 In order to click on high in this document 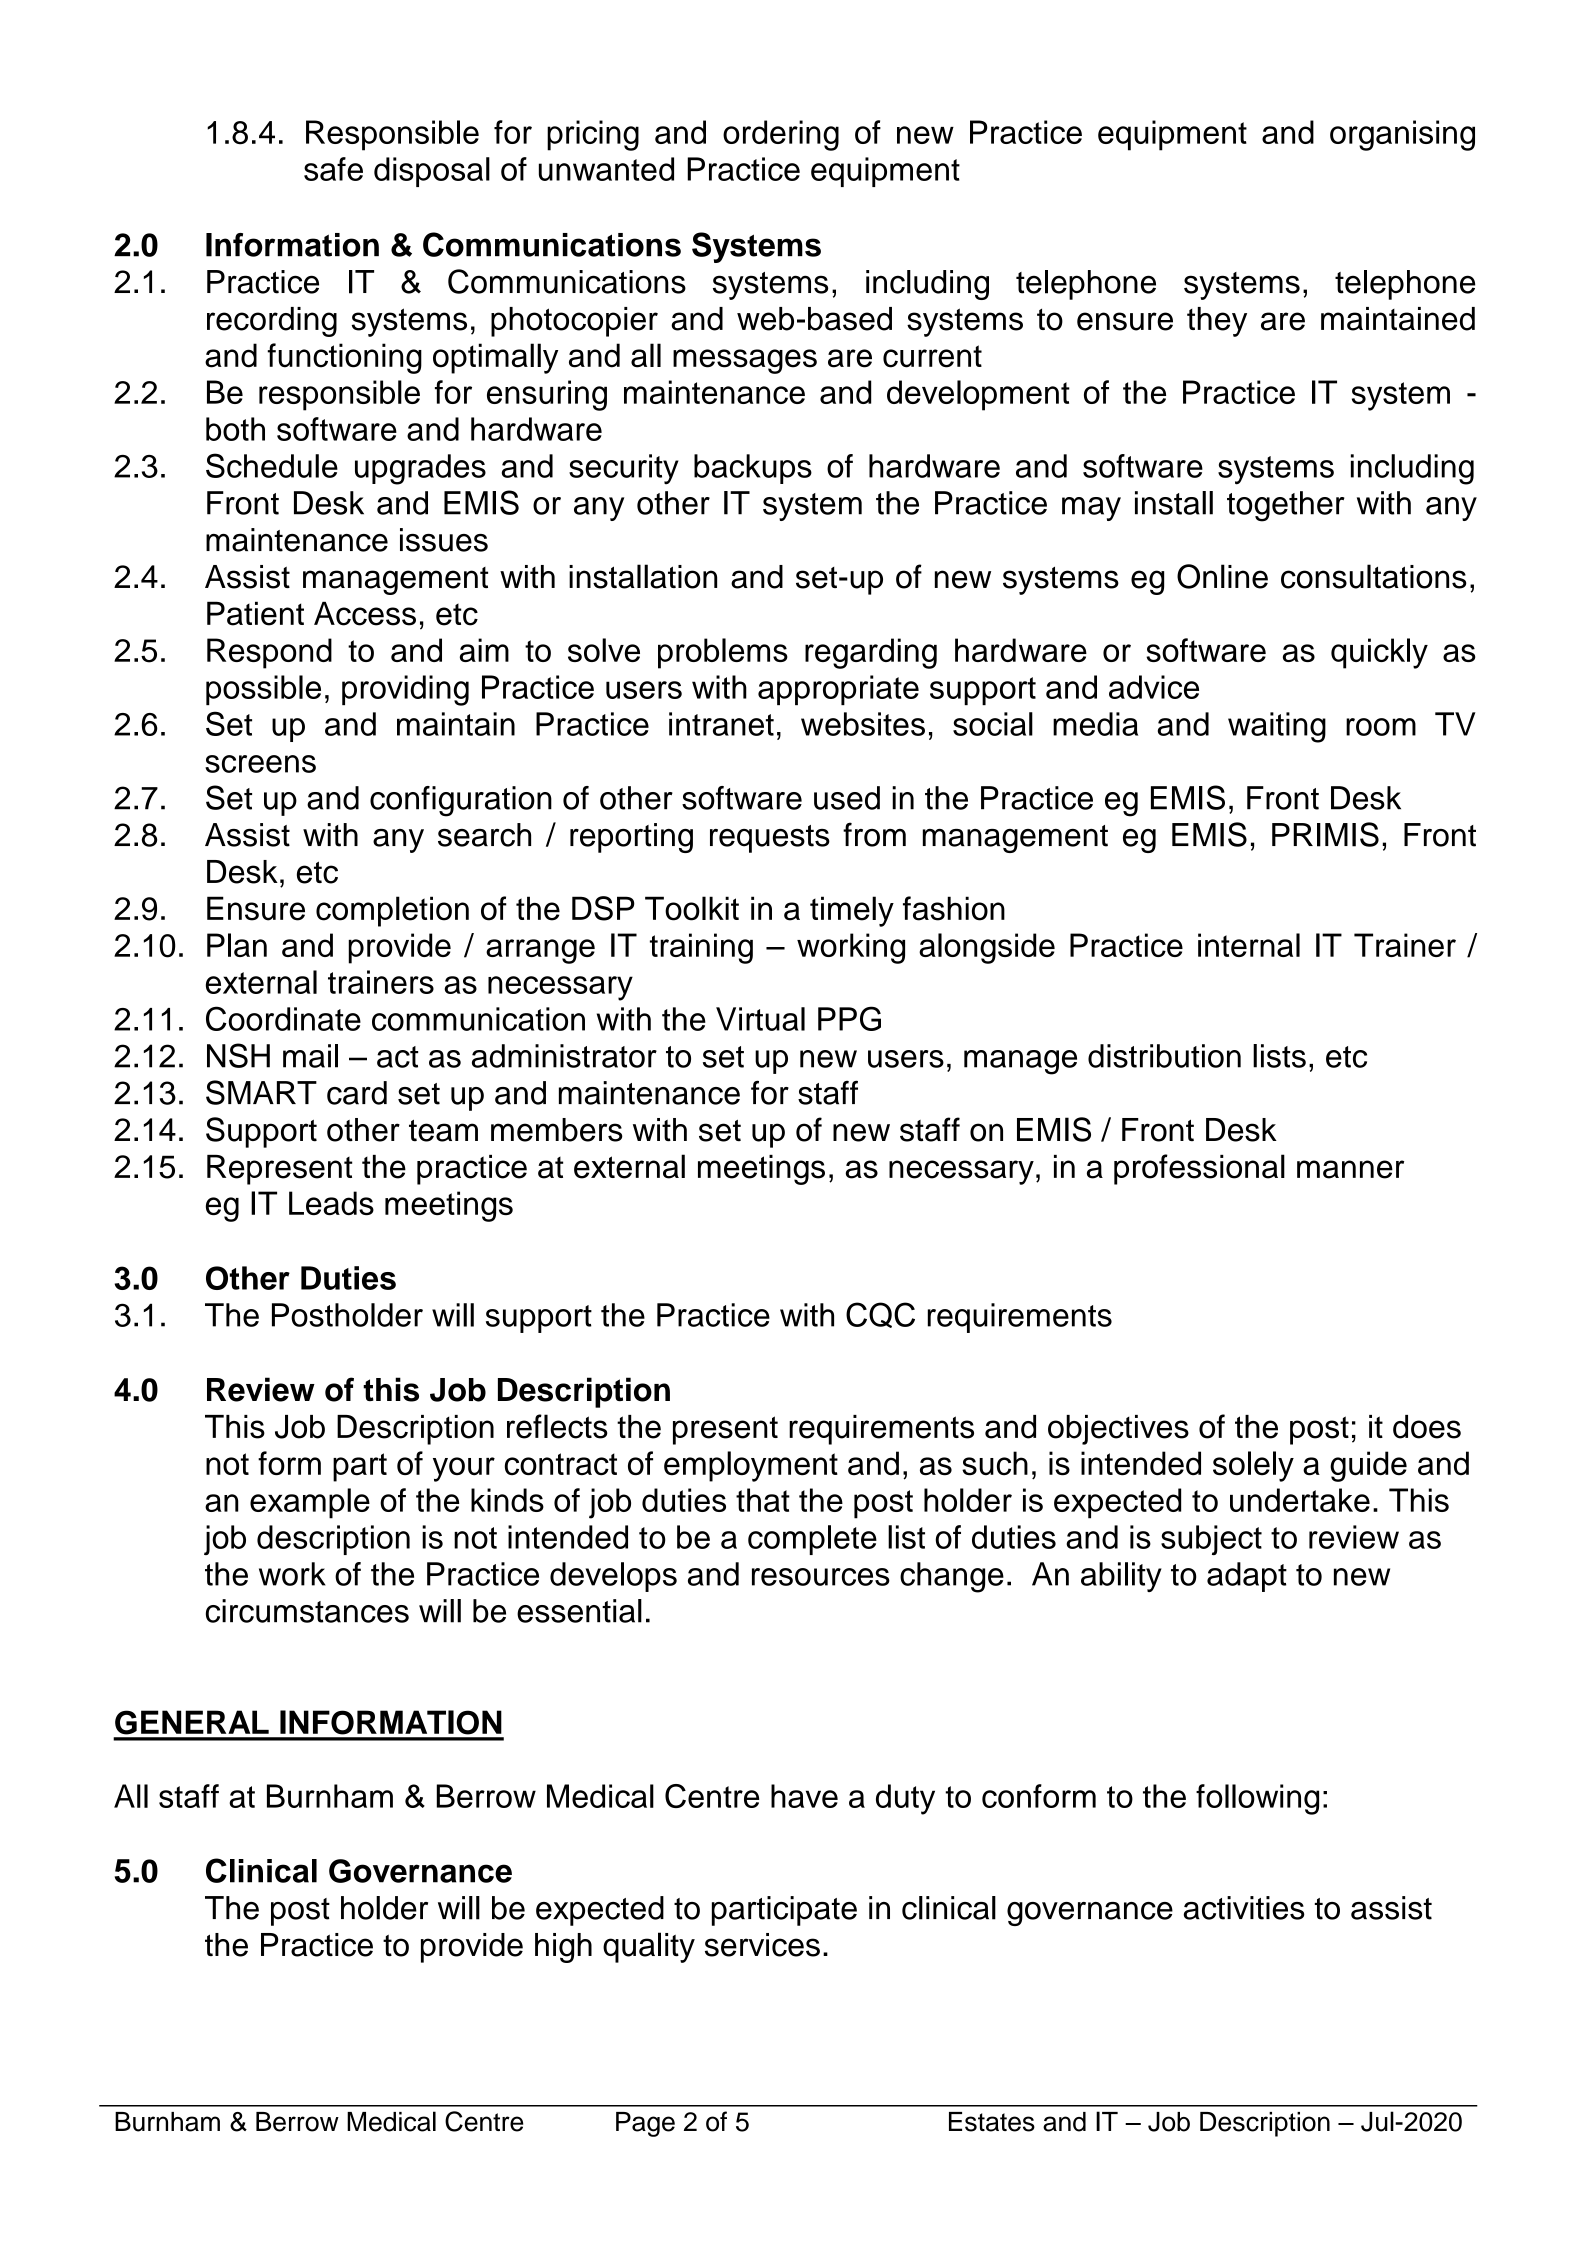, I will do `click(563, 1948)`.
